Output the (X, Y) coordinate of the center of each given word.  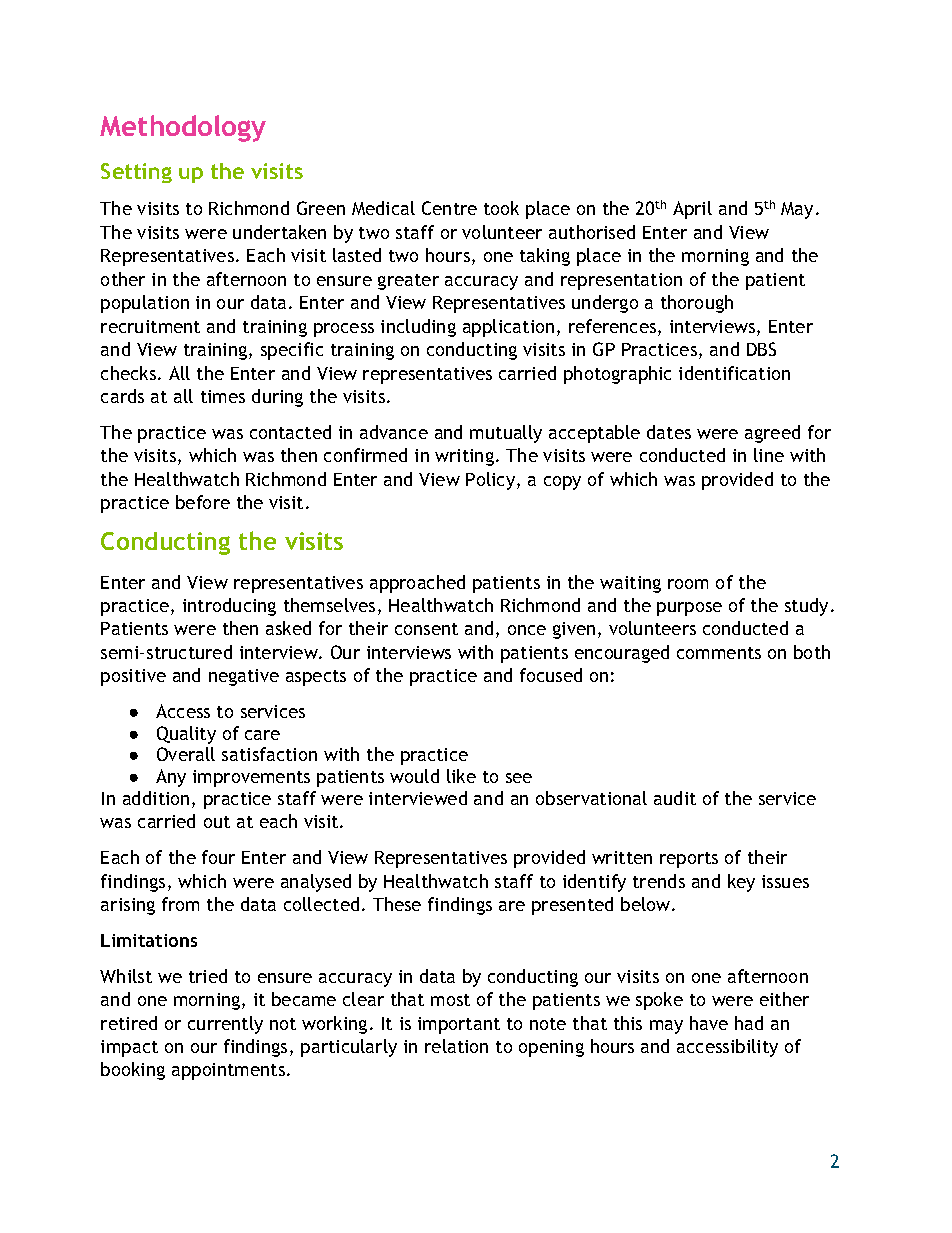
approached (417, 584)
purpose (689, 609)
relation (456, 1046)
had (749, 1023)
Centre (449, 208)
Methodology (183, 128)
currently (225, 1025)
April (692, 210)
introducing (229, 607)
